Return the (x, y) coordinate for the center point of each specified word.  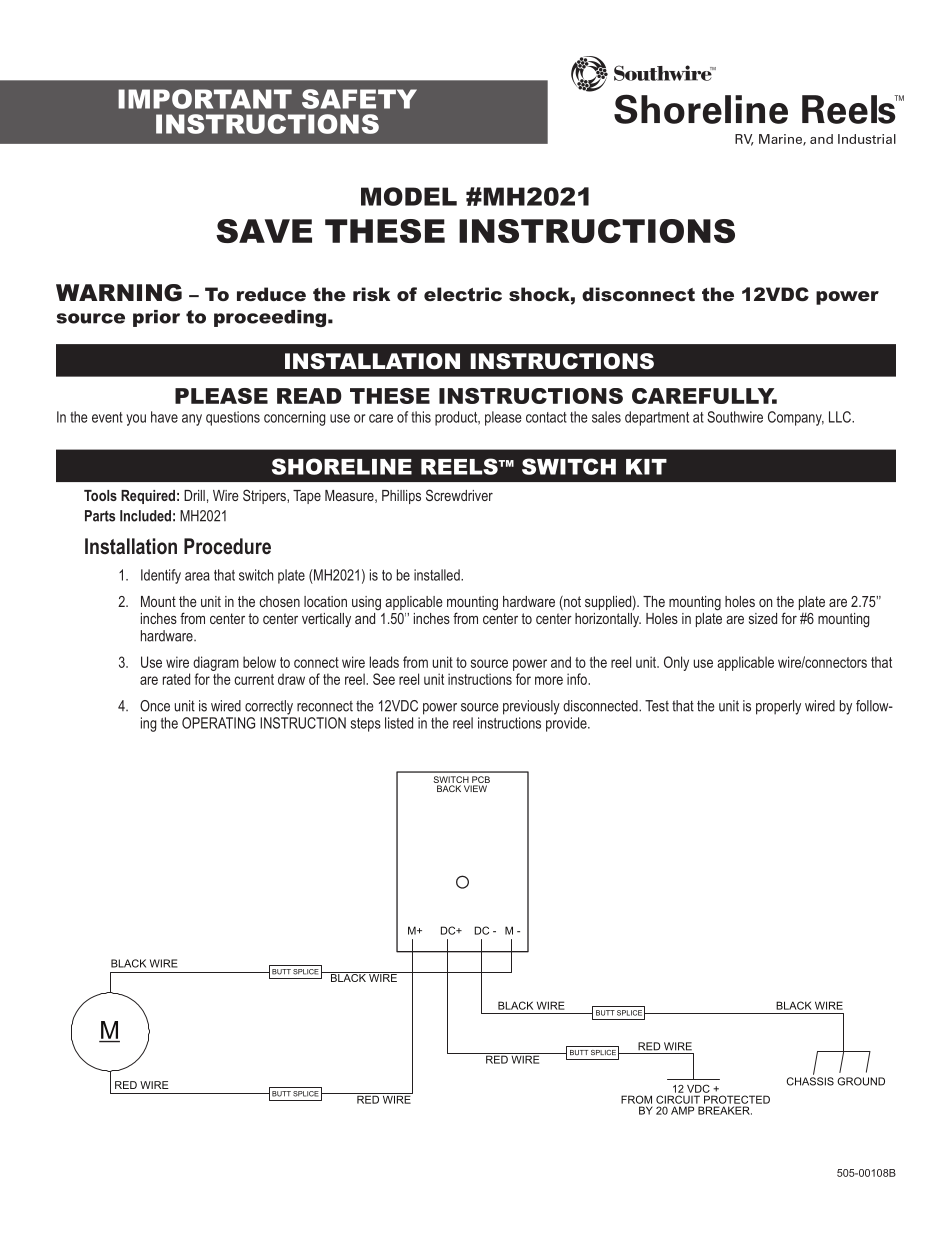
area (197, 576)
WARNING (119, 293)
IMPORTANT (205, 99)
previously (531, 707)
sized (763, 618)
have (164, 417)
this (421, 417)
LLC (841, 417)
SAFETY (359, 99)
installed (438, 575)
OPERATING (218, 723)
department (657, 418)
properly (778, 707)
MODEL (409, 196)
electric (463, 294)
